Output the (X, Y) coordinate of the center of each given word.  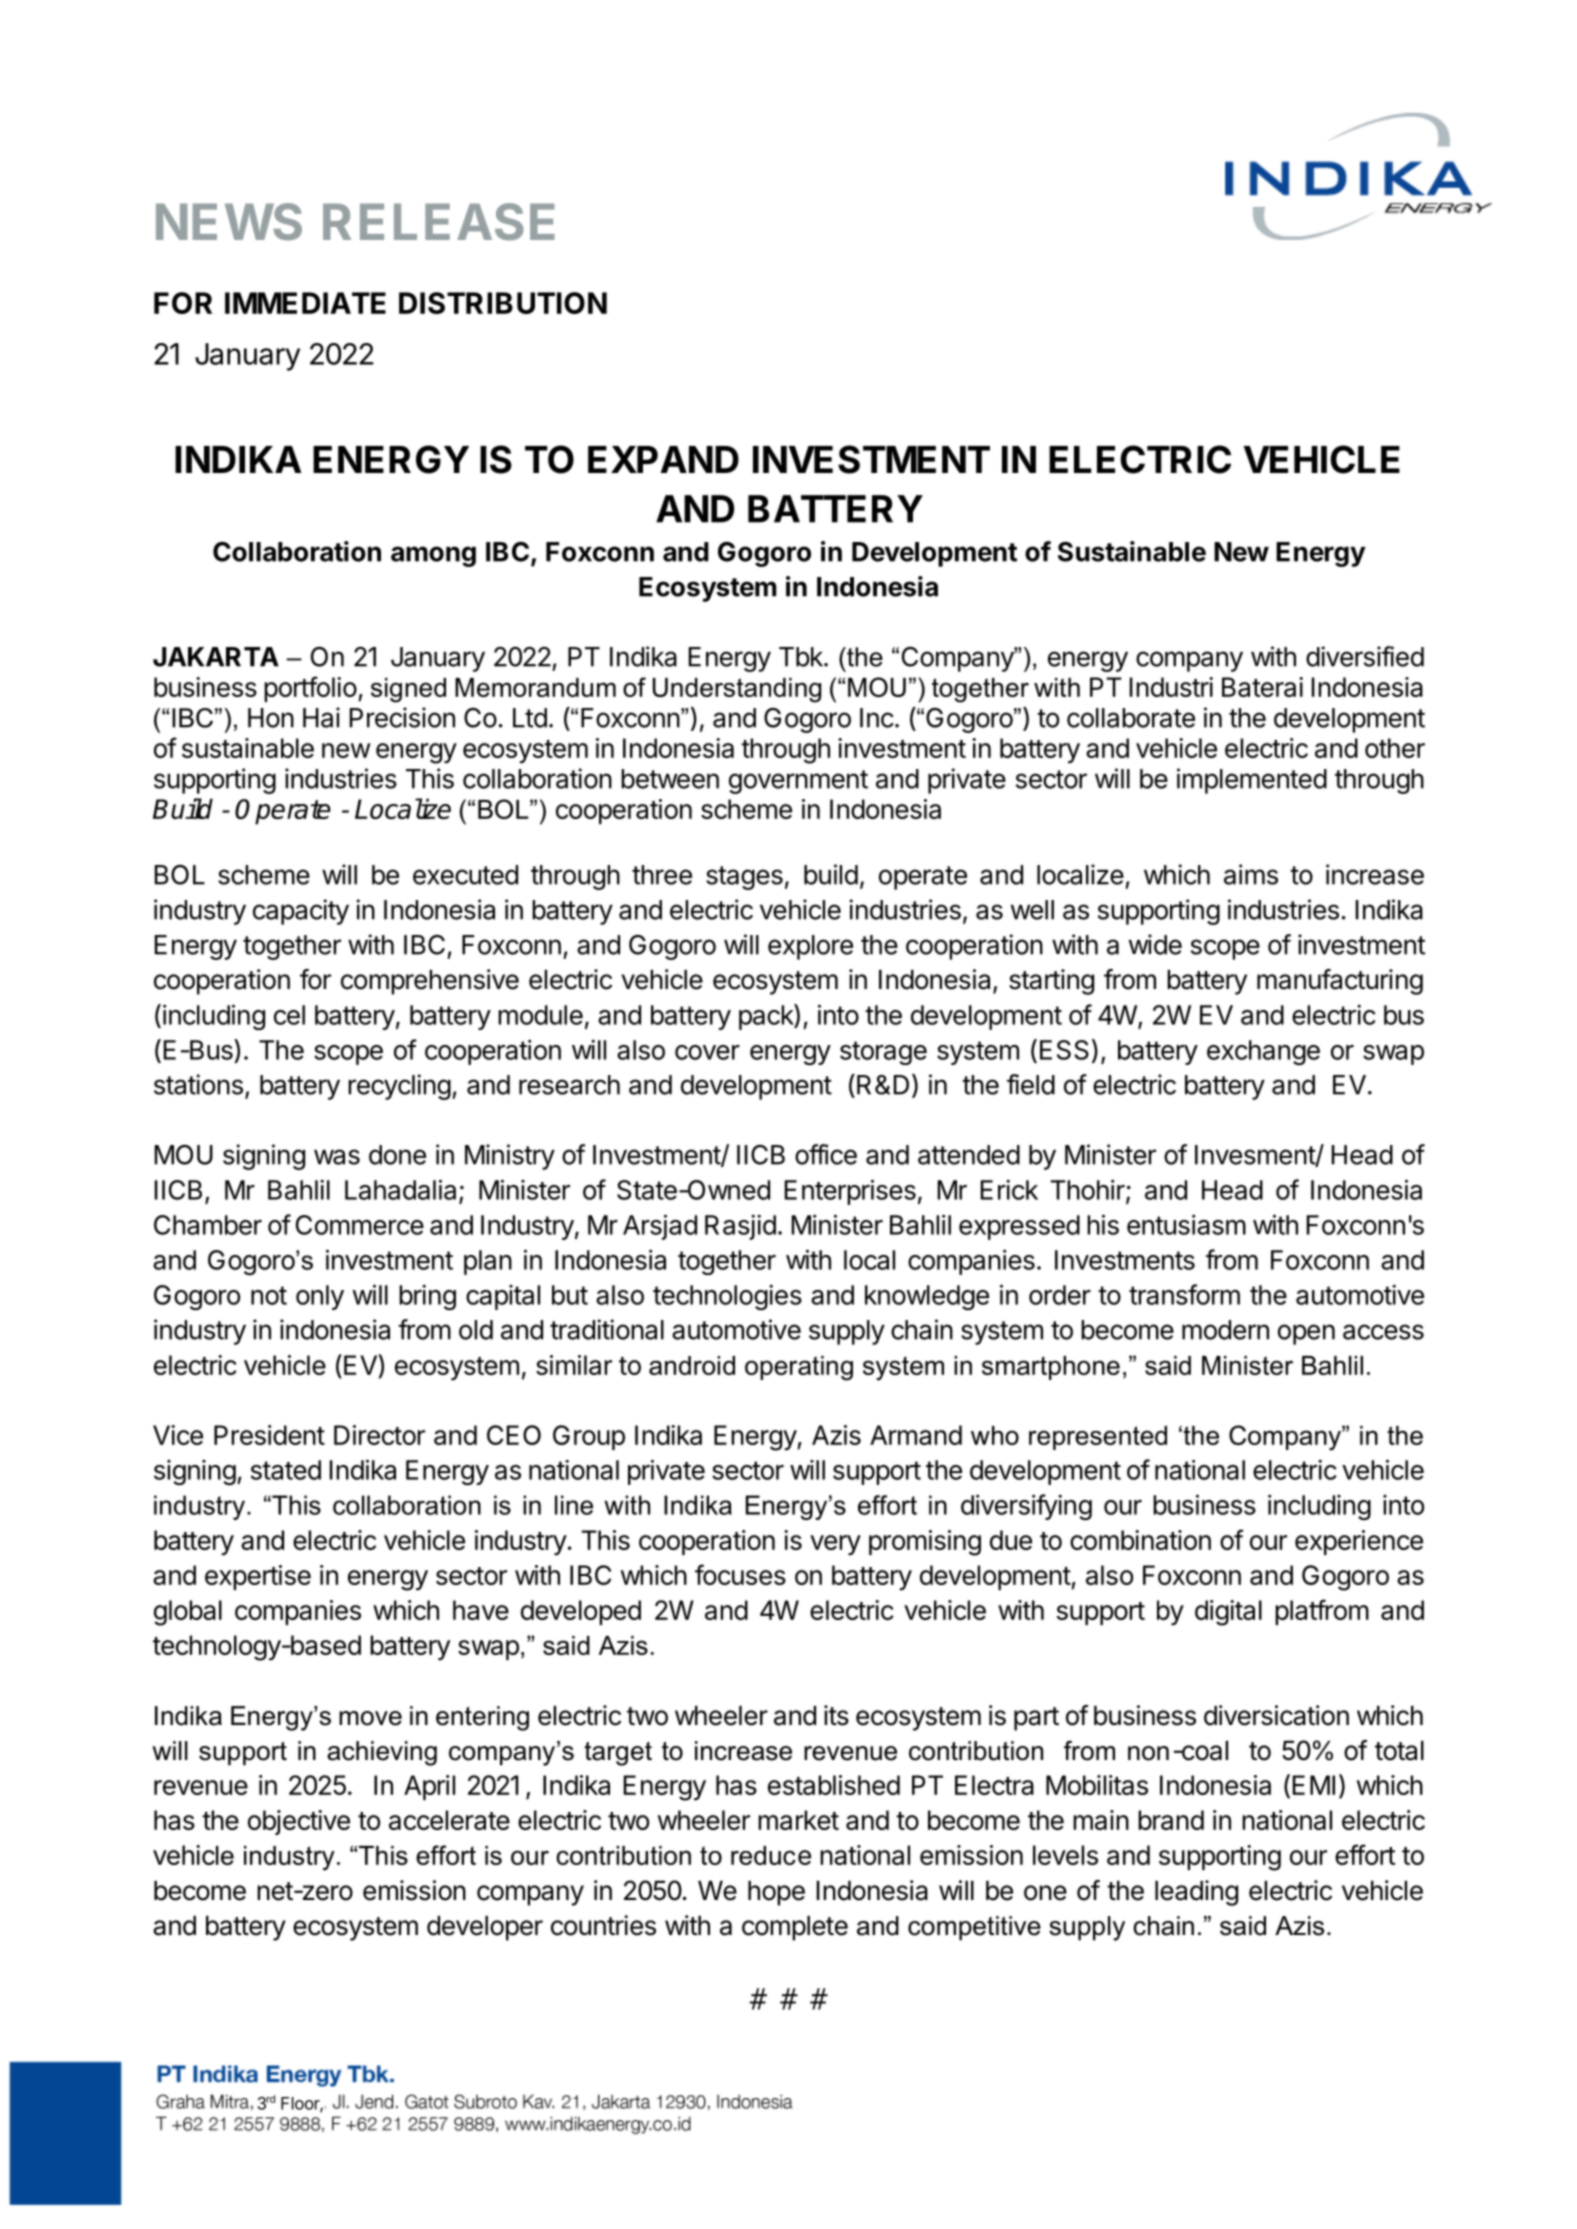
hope (776, 1893)
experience (1359, 1542)
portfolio (310, 689)
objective (299, 1822)
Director (379, 1435)
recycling (399, 1087)
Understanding (737, 690)
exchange (1263, 1052)
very (835, 1545)
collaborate (1131, 718)
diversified (1365, 656)
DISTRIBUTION (503, 303)
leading (1196, 1893)
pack (767, 1017)
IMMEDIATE (305, 303)
